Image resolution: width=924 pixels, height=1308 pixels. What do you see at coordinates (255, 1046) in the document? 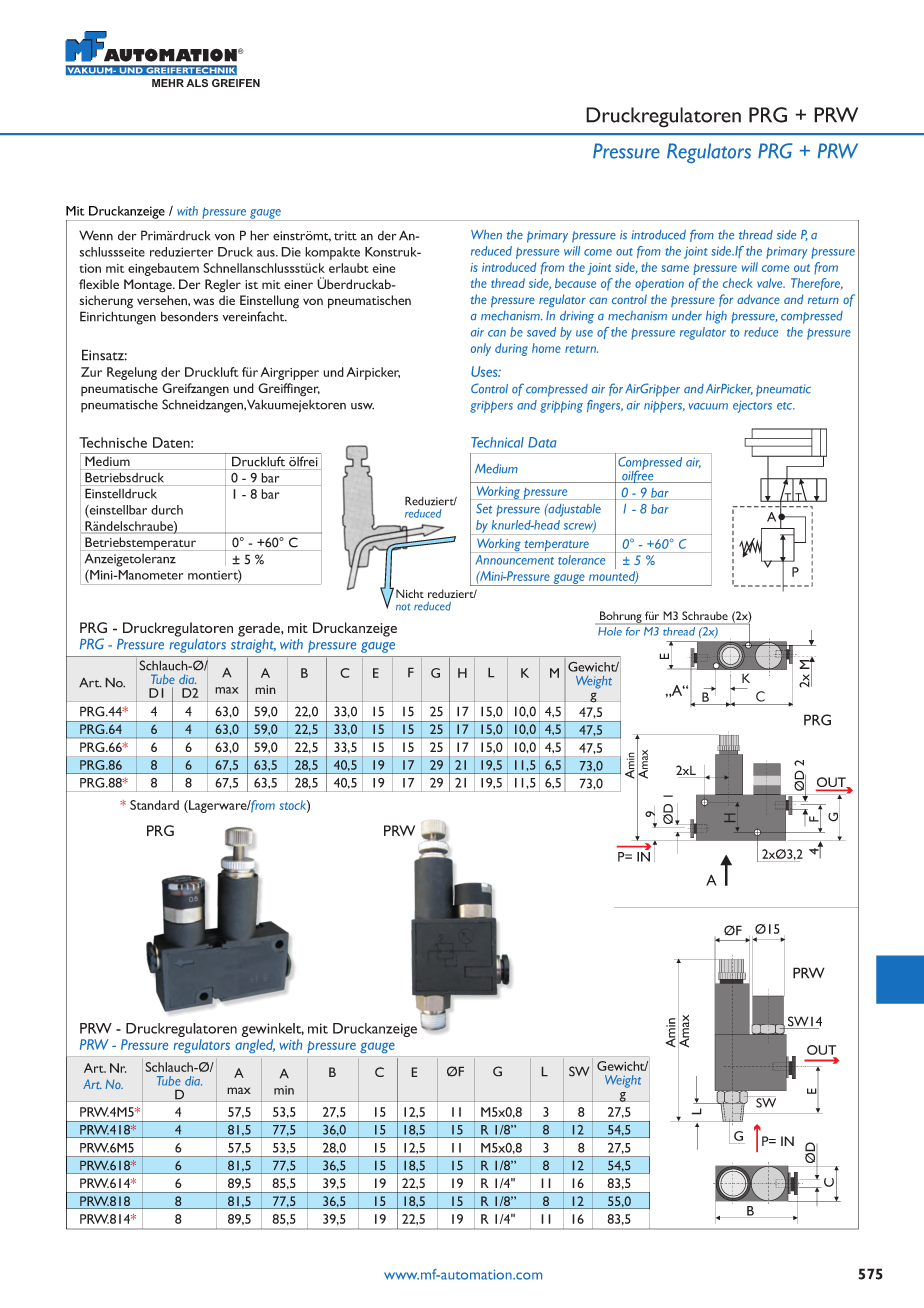
I see `angled` at bounding box center [255, 1046].
